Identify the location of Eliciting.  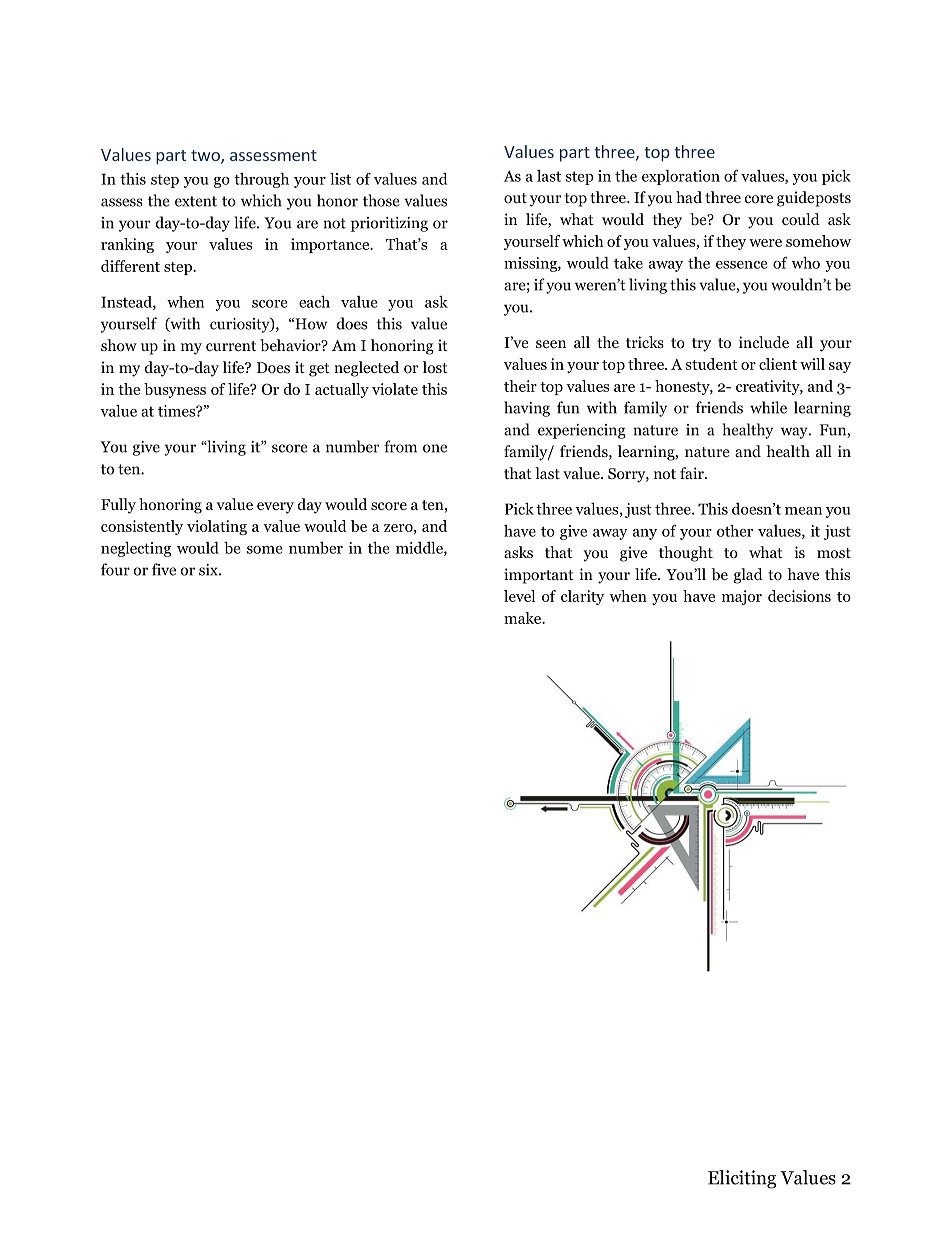
(742, 1179).
